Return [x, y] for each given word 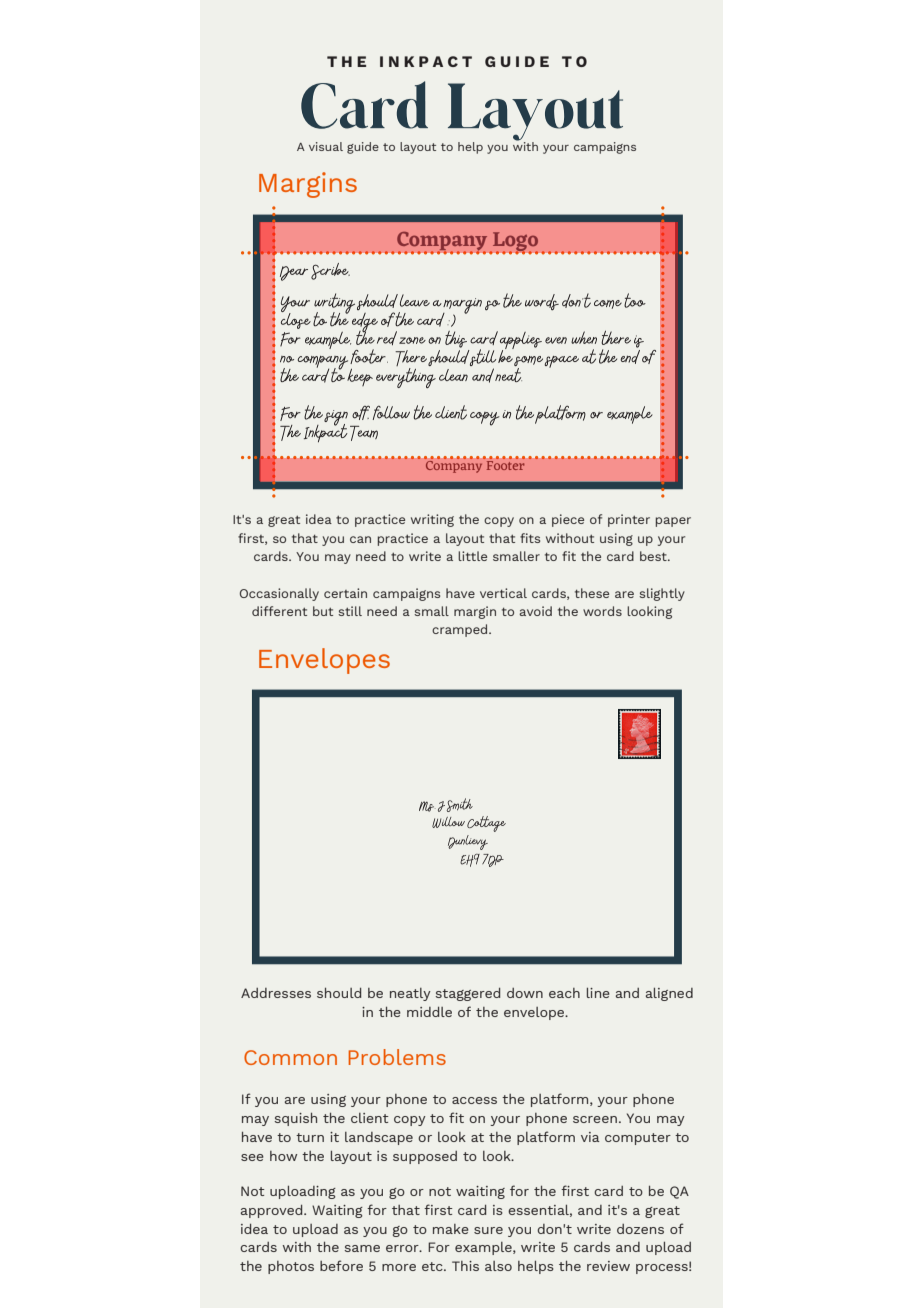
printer [629, 520]
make [451, 1229]
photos [291, 1267]
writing [432, 520]
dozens [640, 1229]
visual [326, 146]
